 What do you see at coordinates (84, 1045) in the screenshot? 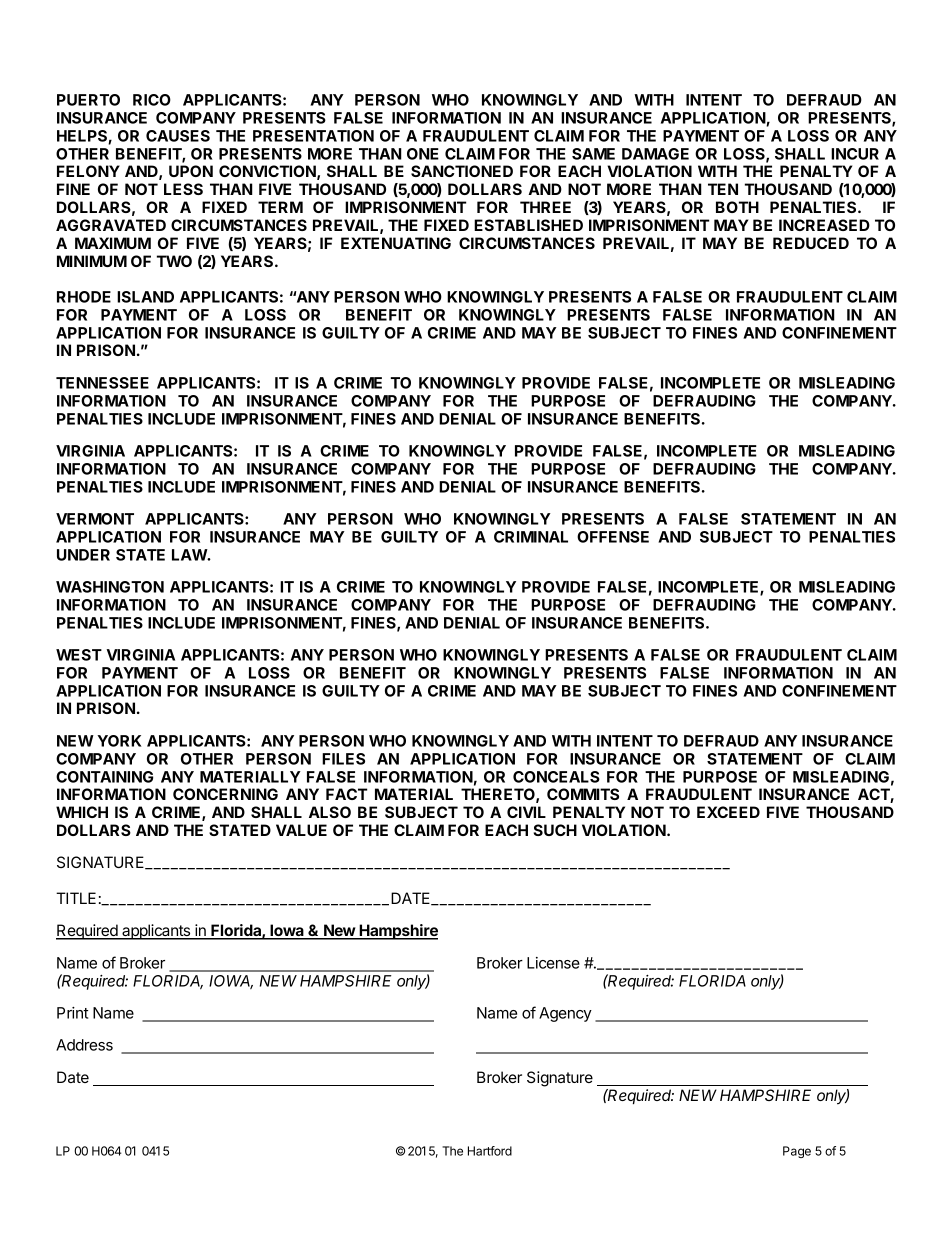
I see `Address` at bounding box center [84, 1045].
